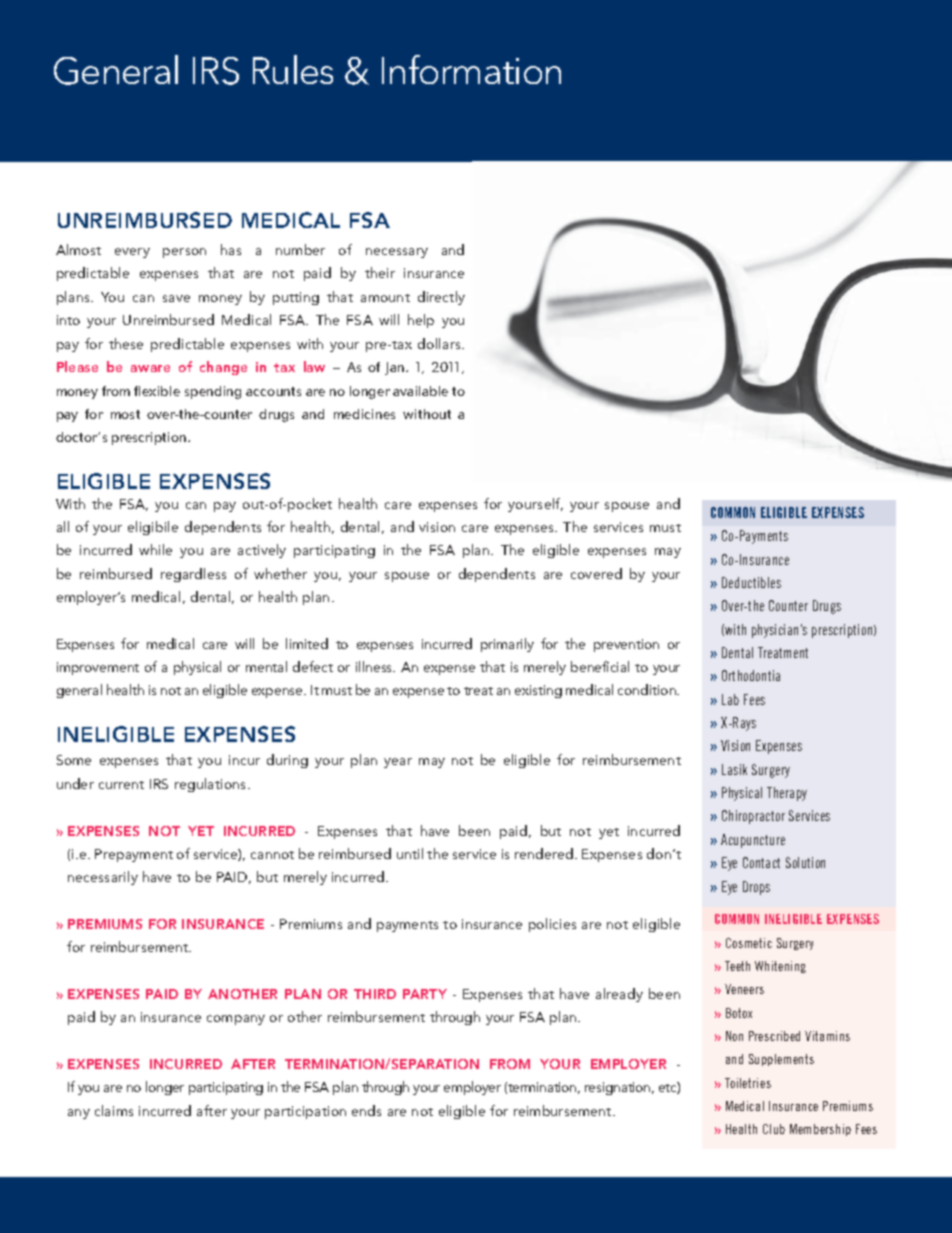  What do you see at coordinates (471, 69) in the document?
I see `Information` at bounding box center [471, 69].
